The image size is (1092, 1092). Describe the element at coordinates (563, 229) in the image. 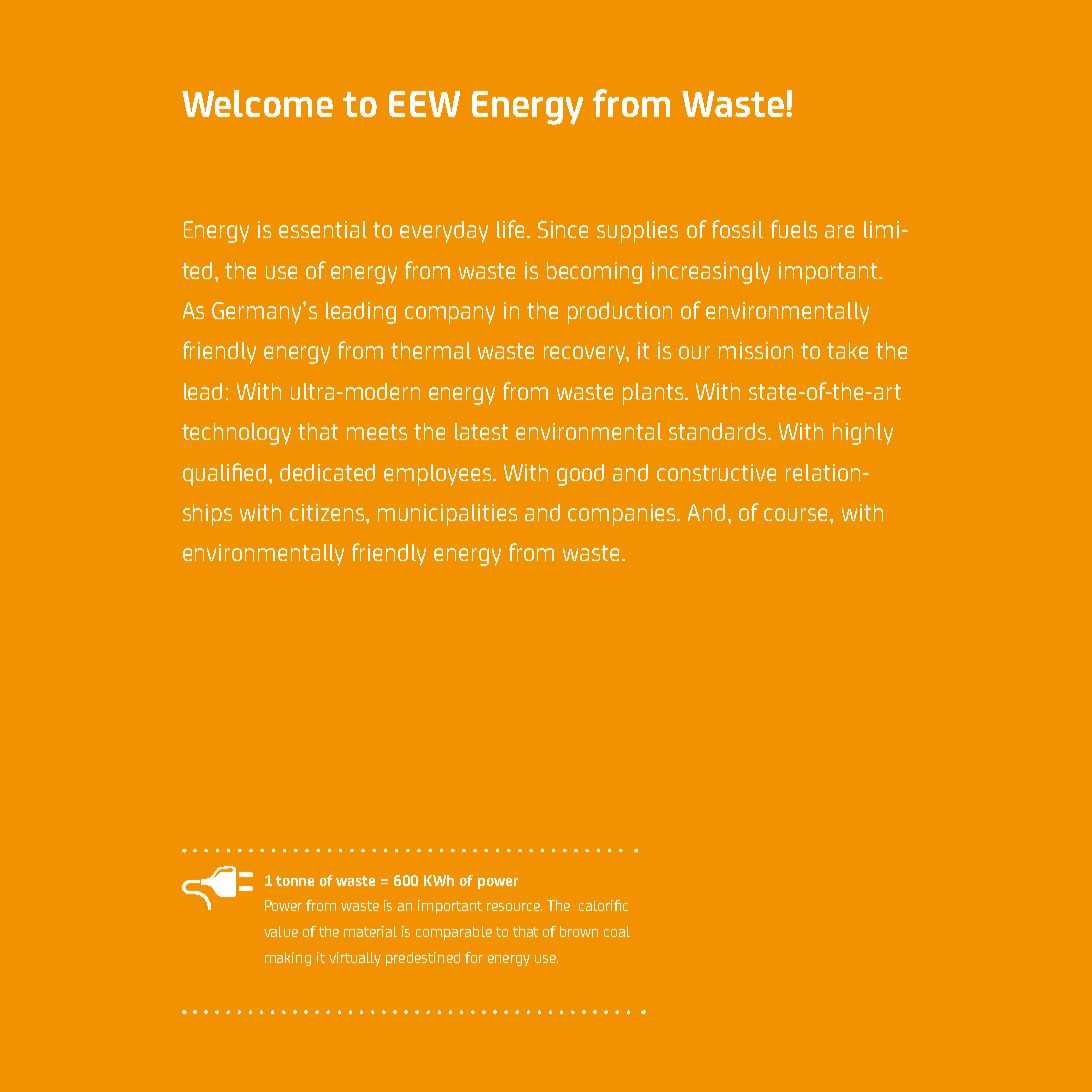

I see `Since` at that location.
